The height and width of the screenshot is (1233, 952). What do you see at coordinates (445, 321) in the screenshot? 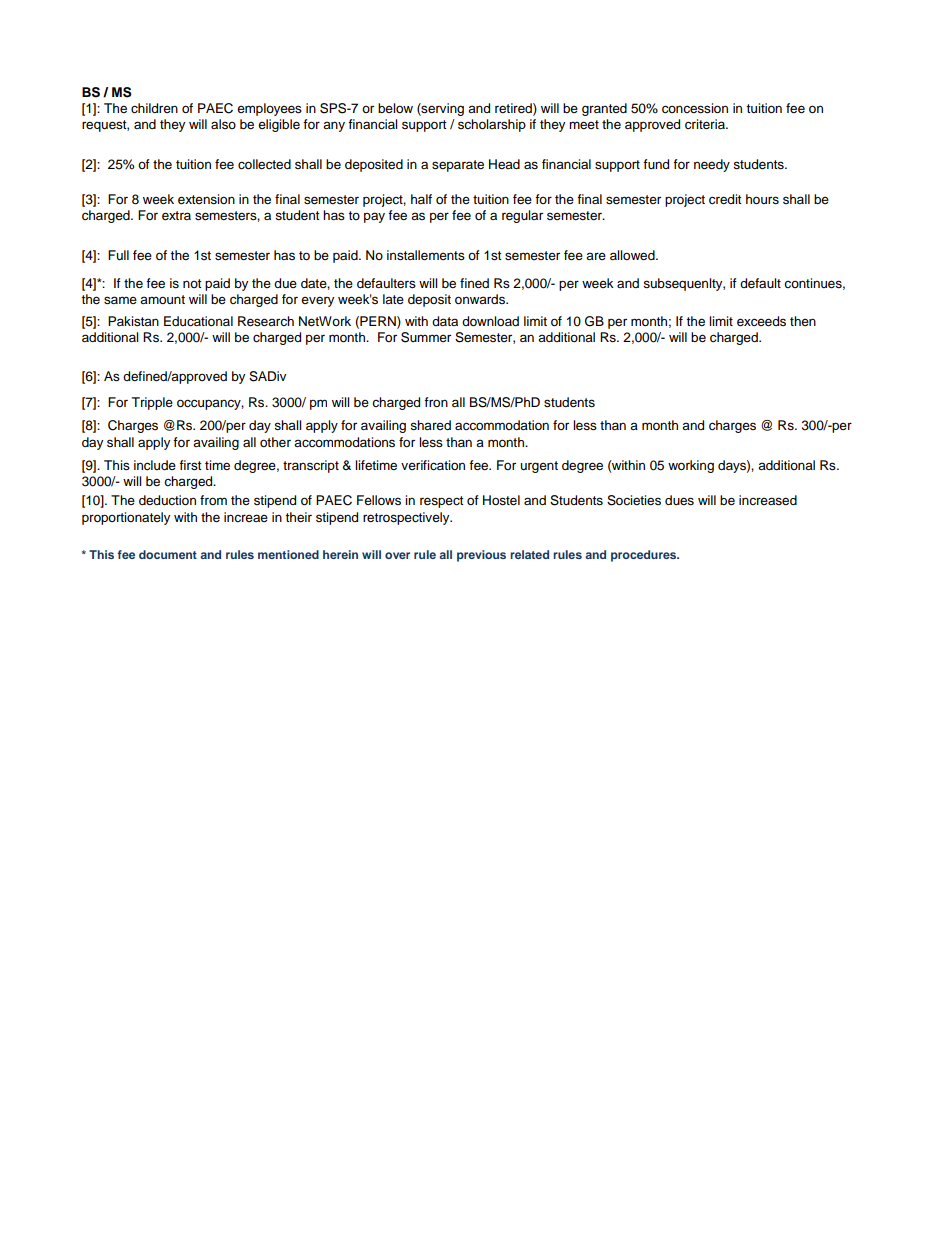
I see `data` at bounding box center [445, 321].
